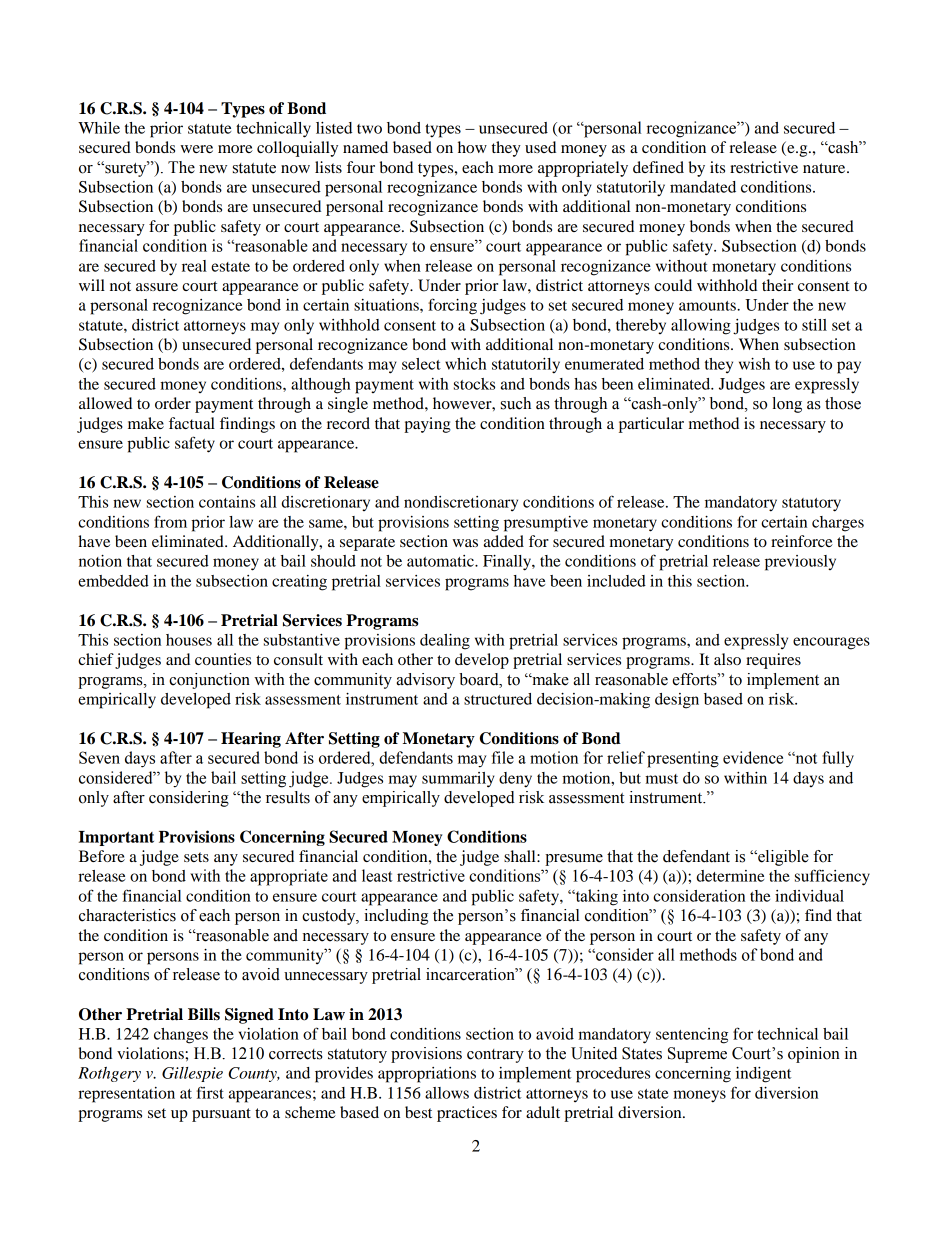 The height and width of the screenshot is (1233, 952). What do you see at coordinates (447, 1093) in the screenshot?
I see `allows` at bounding box center [447, 1093].
